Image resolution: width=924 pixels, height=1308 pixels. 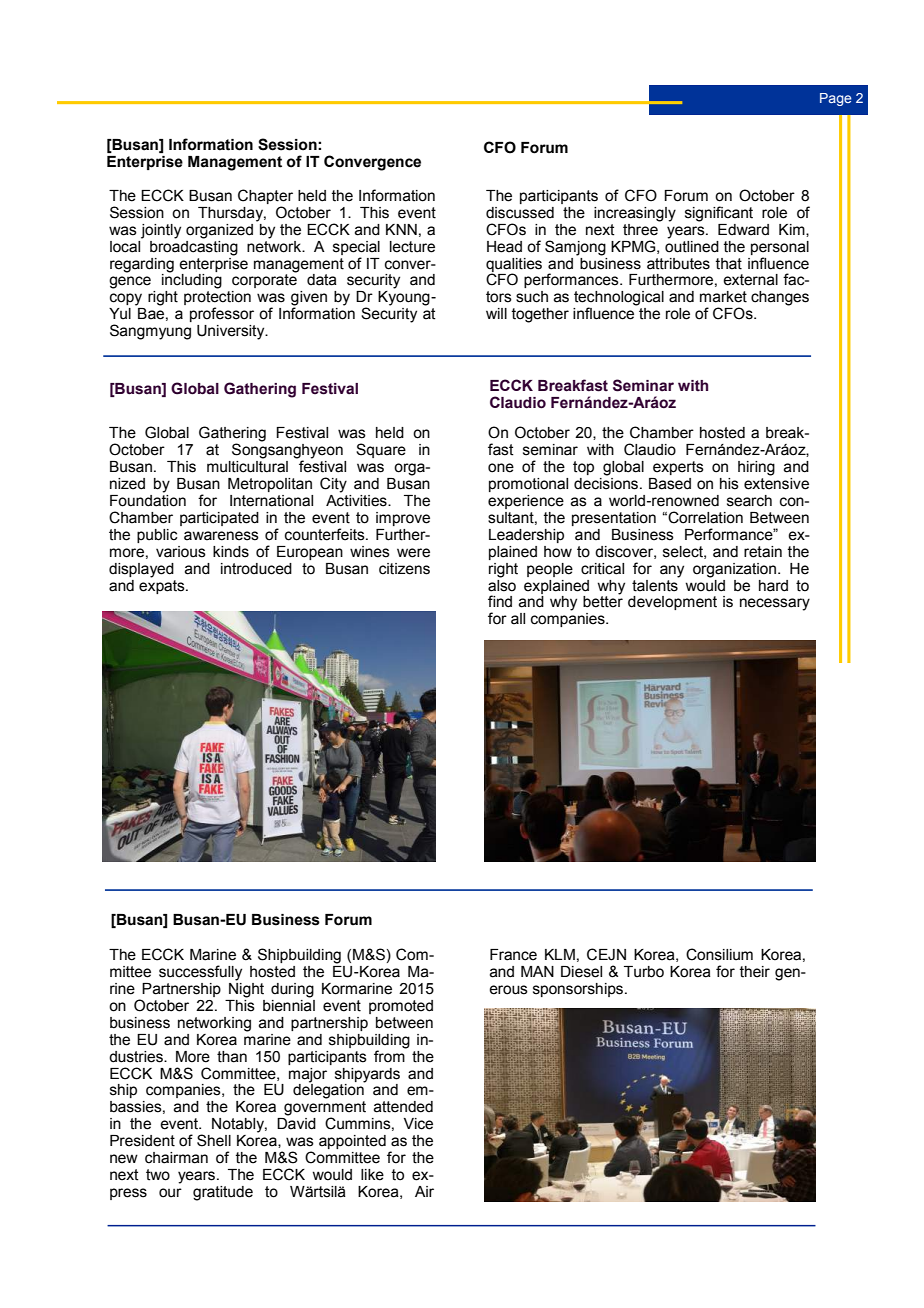 I want to click on all, so click(x=518, y=619).
